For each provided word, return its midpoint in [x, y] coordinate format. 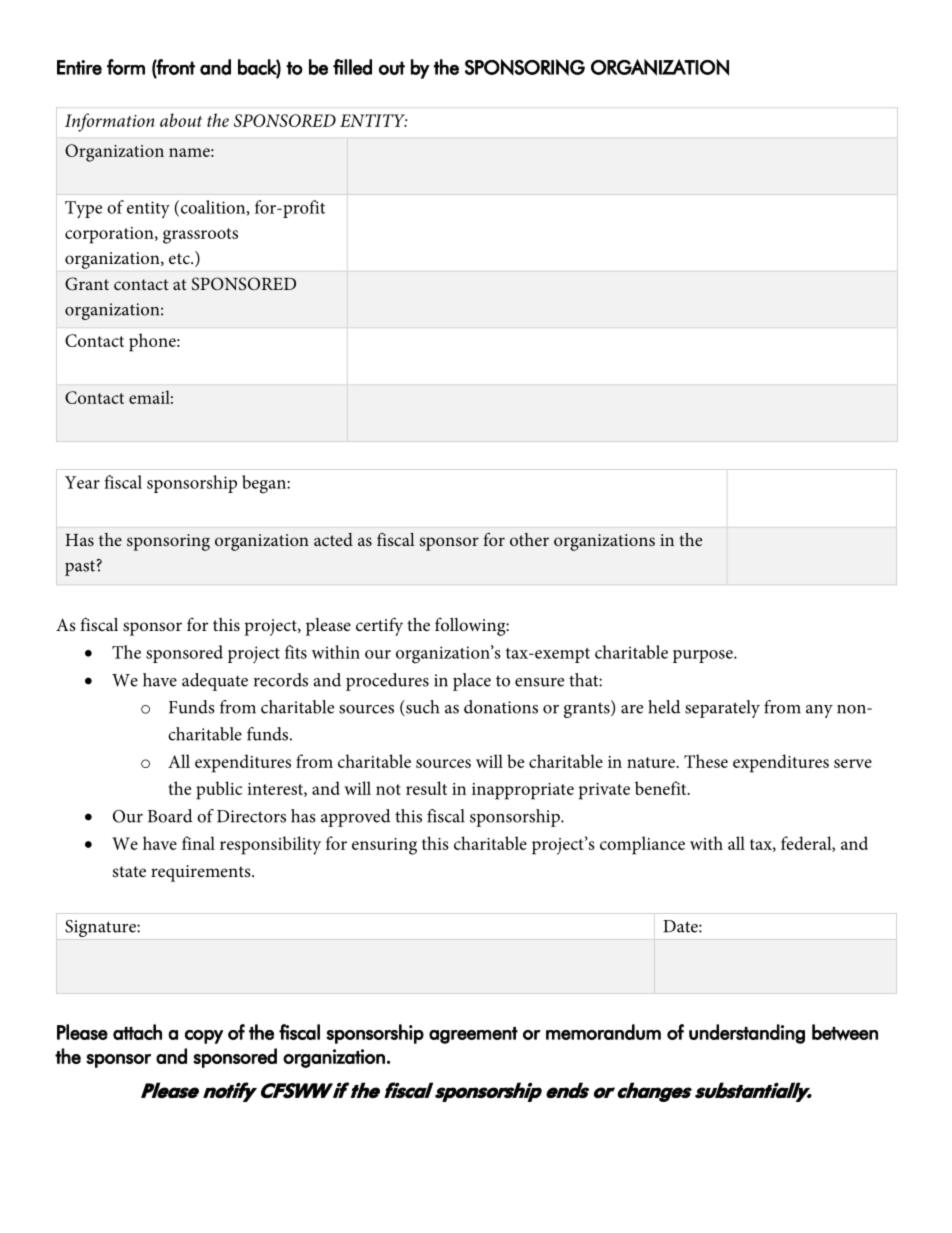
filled [352, 67]
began [265, 484]
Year [82, 482]
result [426, 788]
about [181, 120]
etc [180, 258]
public [219, 790]
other [529, 539]
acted [333, 539]
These [706, 761]
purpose [704, 656]
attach [137, 1032]
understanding [747, 1034]
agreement [473, 1035]
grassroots [200, 236]
